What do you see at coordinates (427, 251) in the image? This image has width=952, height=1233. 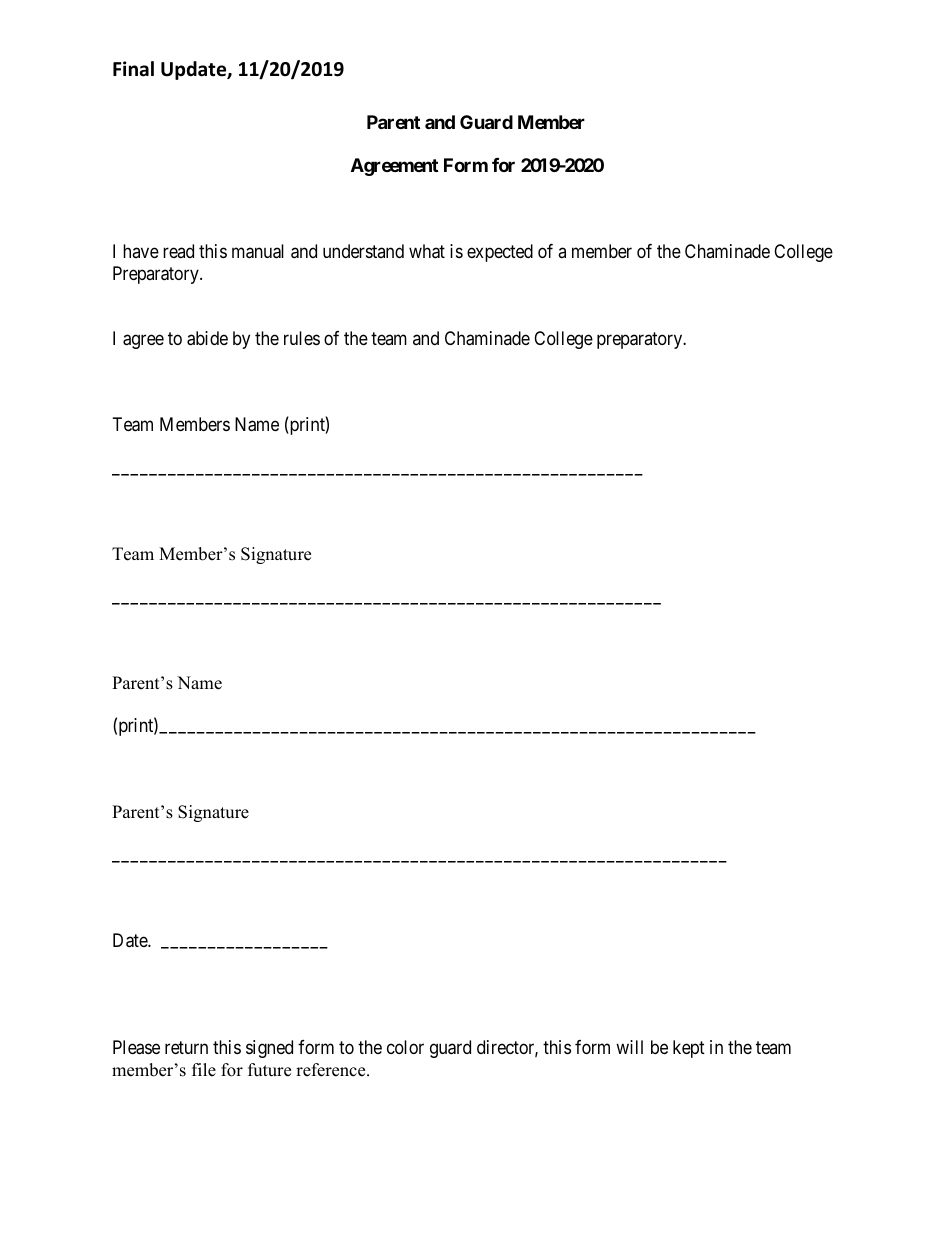 I see `what` at bounding box center [427, 251].
